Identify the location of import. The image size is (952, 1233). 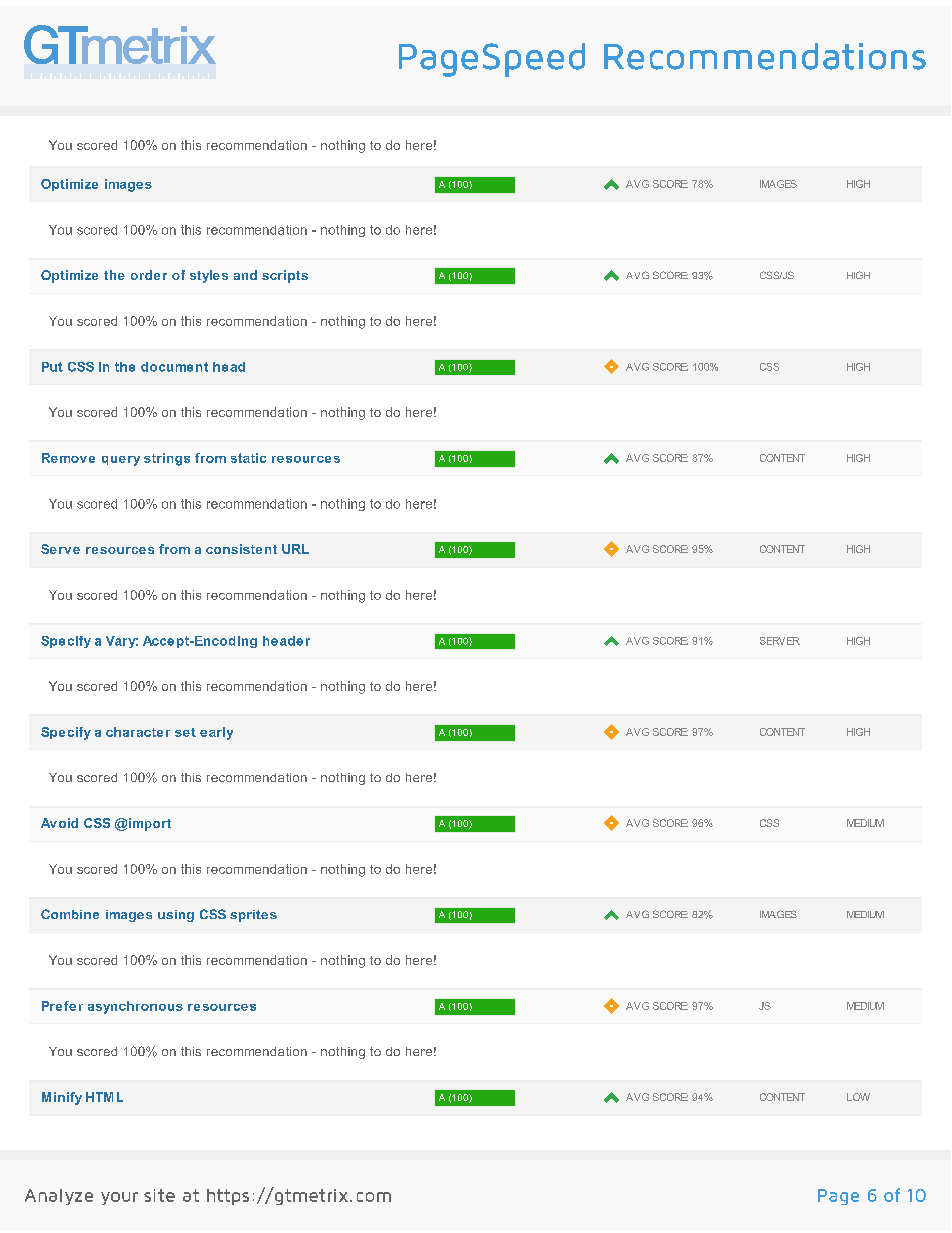
(150, 824).
